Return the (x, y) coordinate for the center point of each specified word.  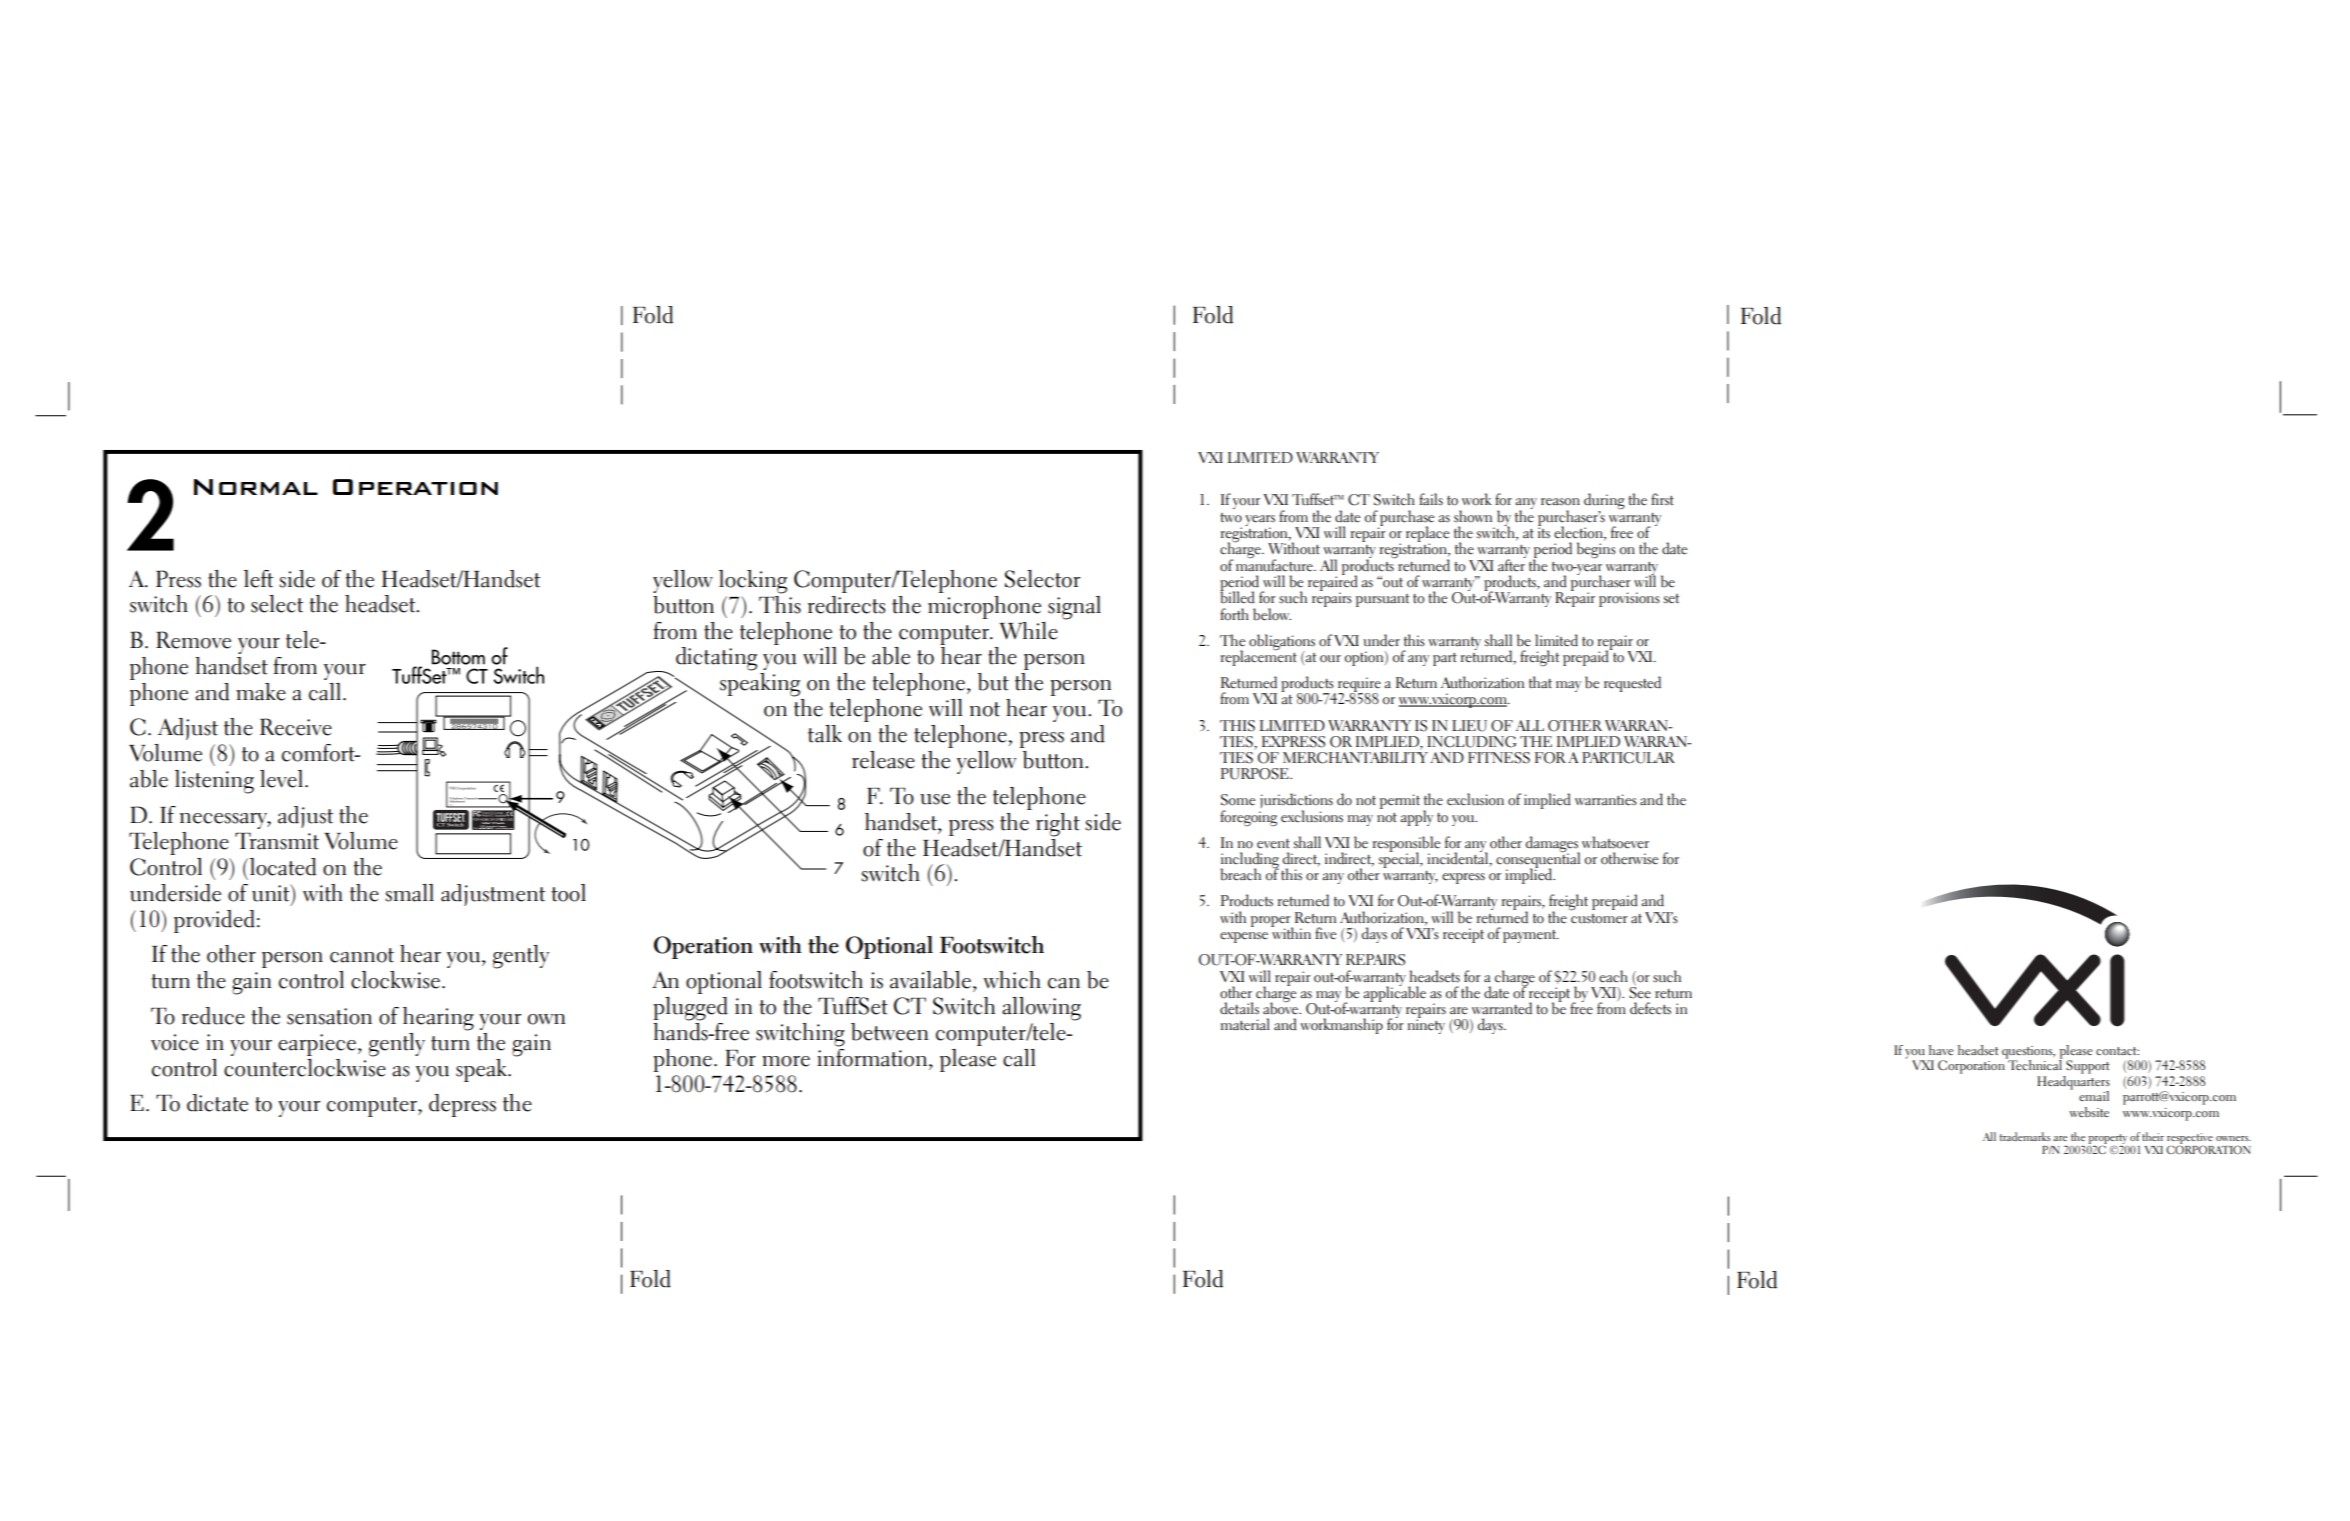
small (409, 893)
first (1662, 499)
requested (1632, 684)
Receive (296, 727)
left (258, 579)
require (1359, 686)
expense (1244, 937)
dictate (217, 1103)
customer (1599, 919)
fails (1431, 499)
